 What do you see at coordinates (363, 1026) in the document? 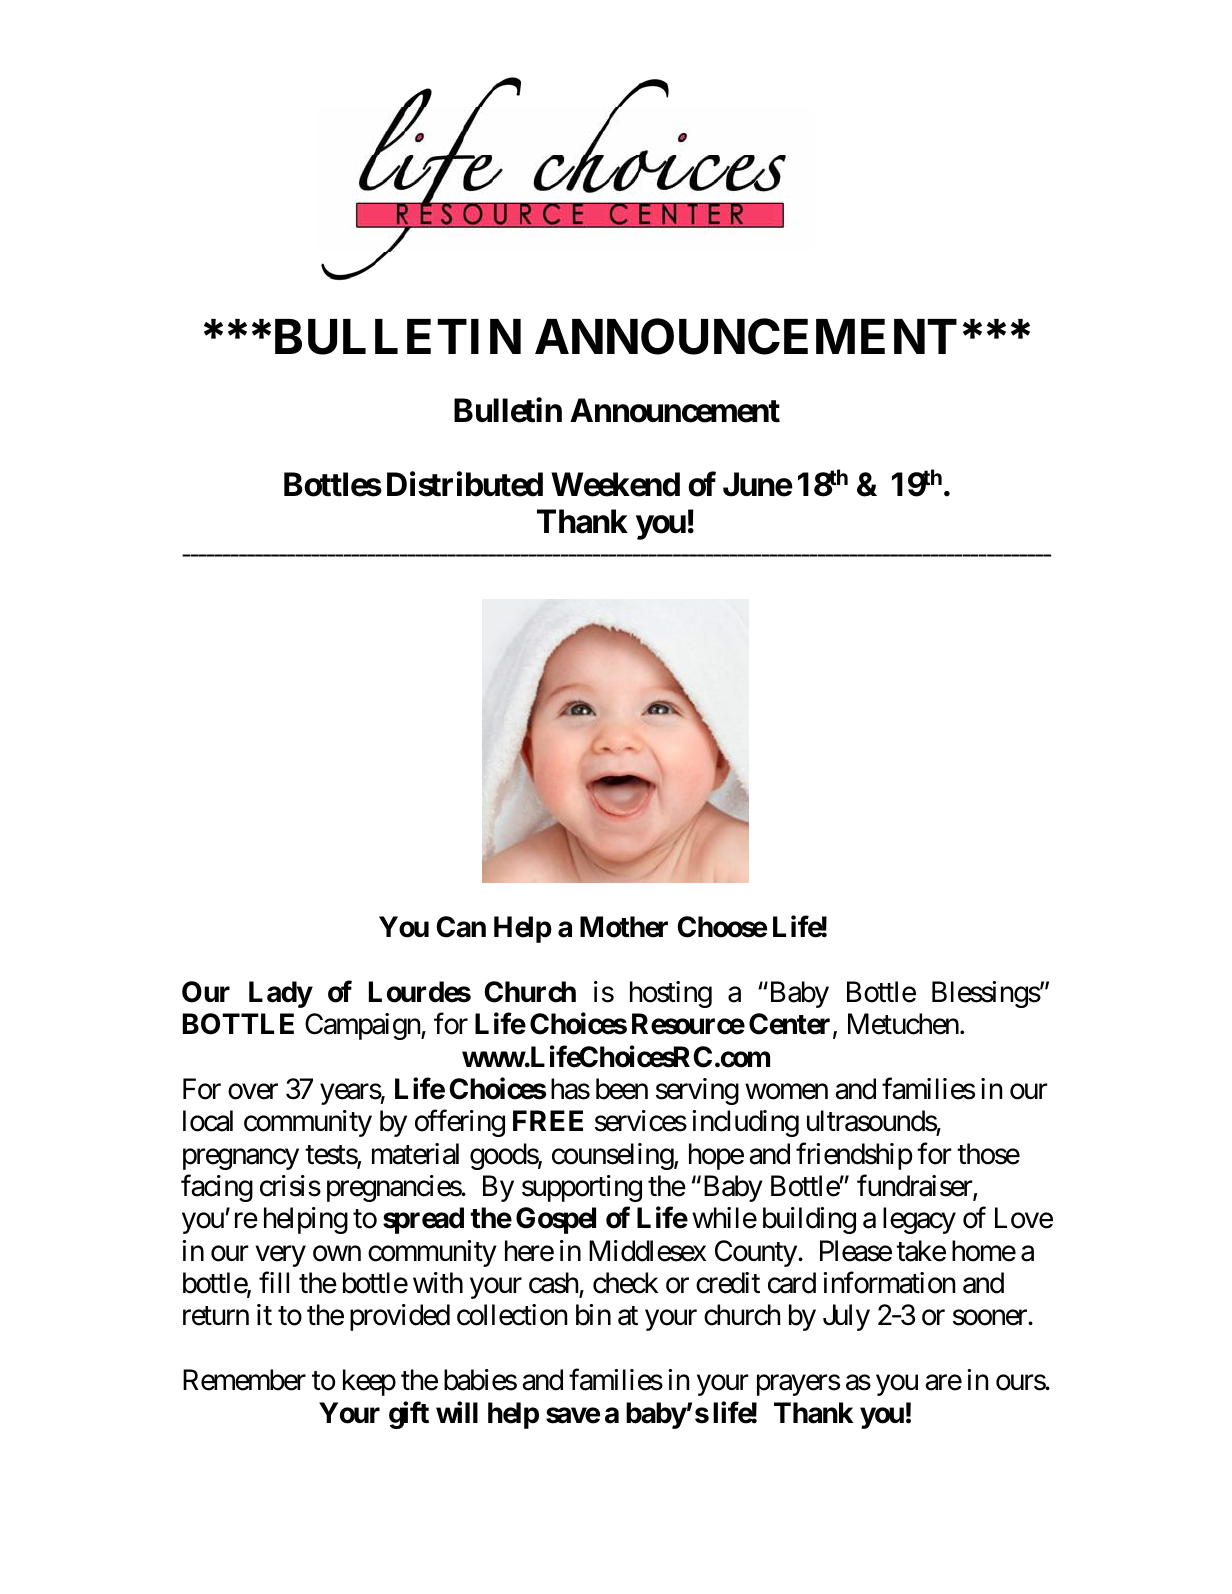
I see `Campaign` at bounding box center [363, 1026].
